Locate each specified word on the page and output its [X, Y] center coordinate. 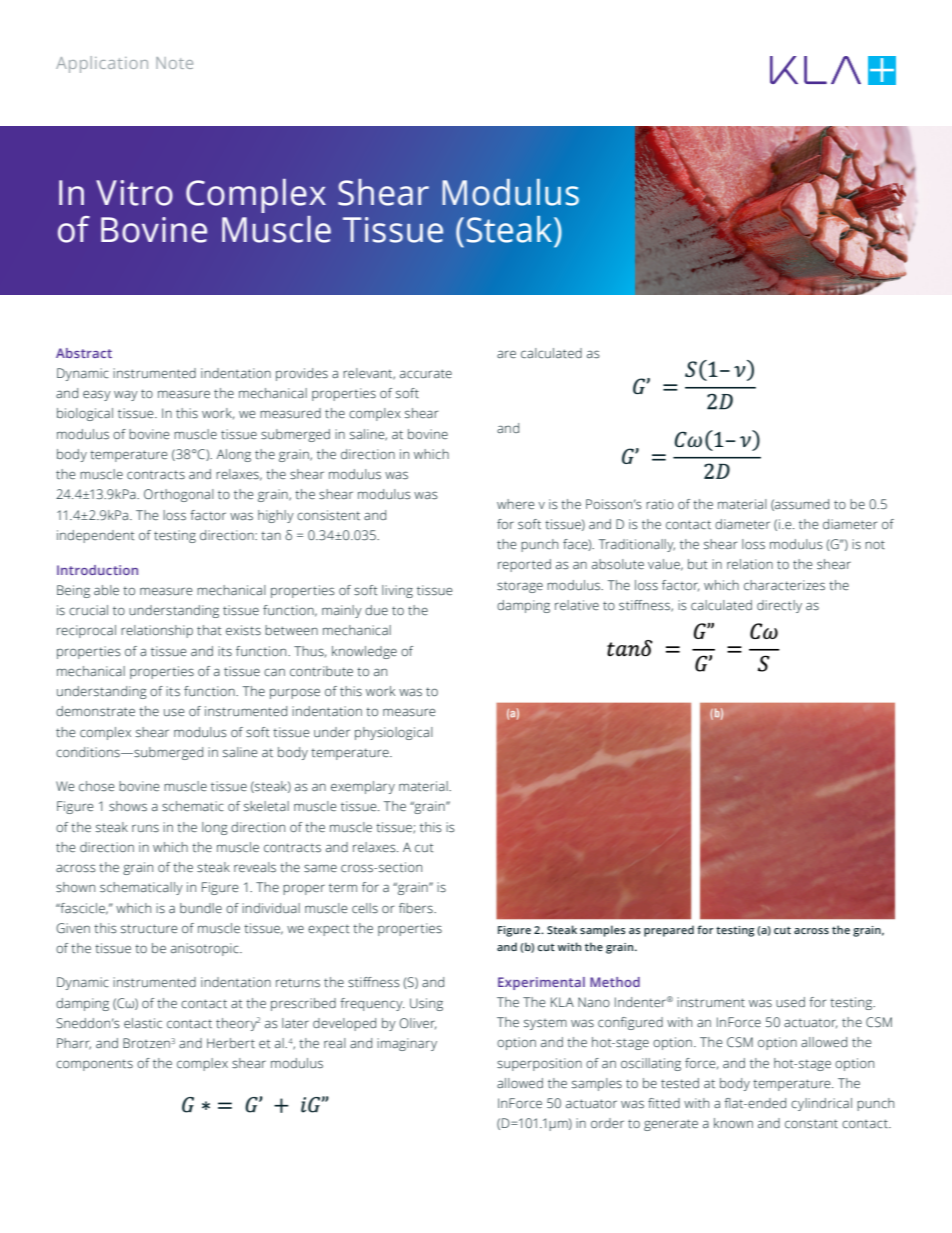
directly [779, 606]
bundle [201, 908]
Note [174, 63]
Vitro [134, 193]
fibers [417, 908]
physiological [394, 733]
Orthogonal [179, 495]
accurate [426, 373]
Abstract [84, 353]
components [94, 1065]
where [516, 504]
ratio [660, 504]
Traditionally [637, 545]
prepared [669, 931]
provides [302, 374]
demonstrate [95, 711]
